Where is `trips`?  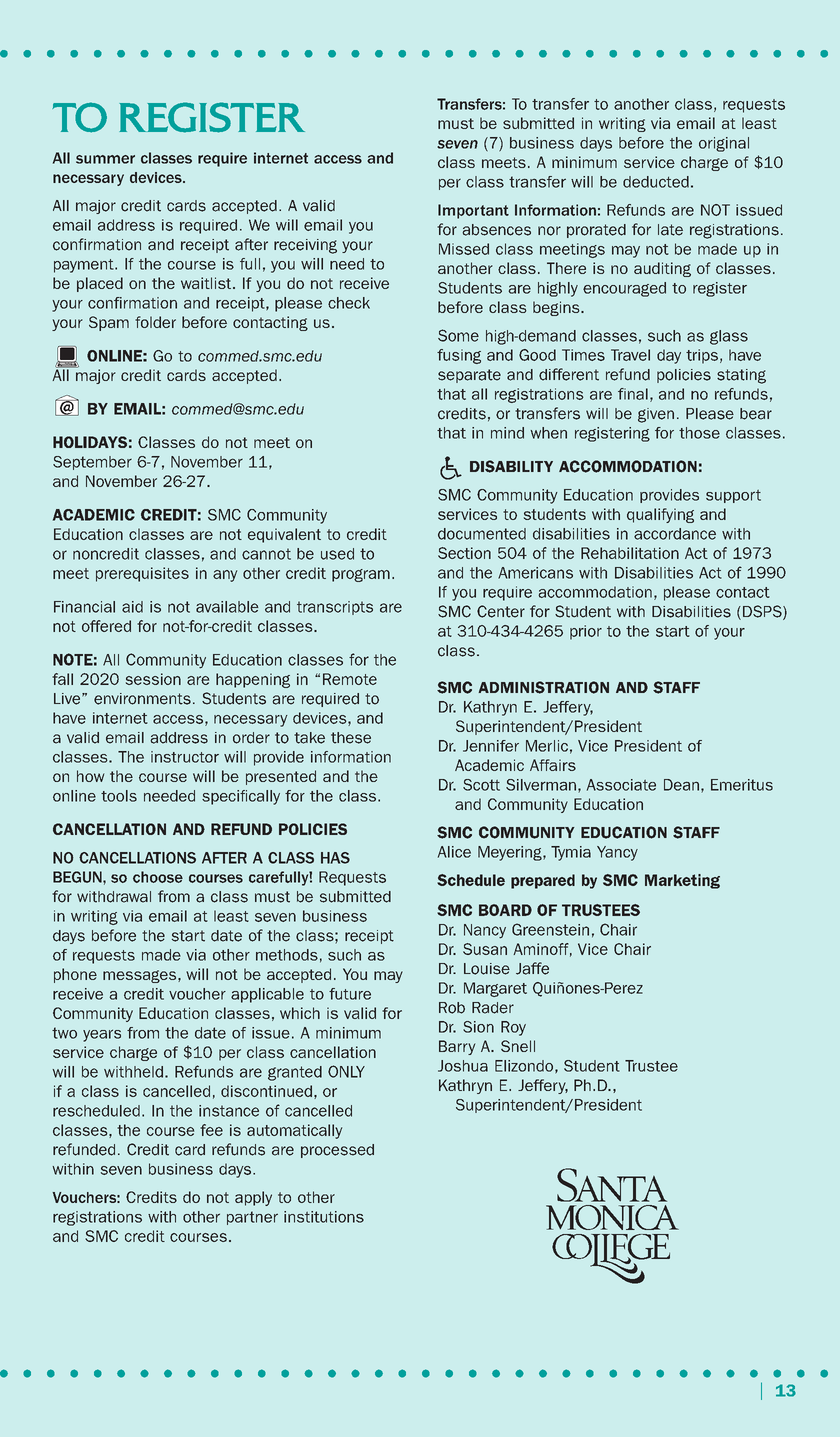 trips is located at coordinates (702, 356).
